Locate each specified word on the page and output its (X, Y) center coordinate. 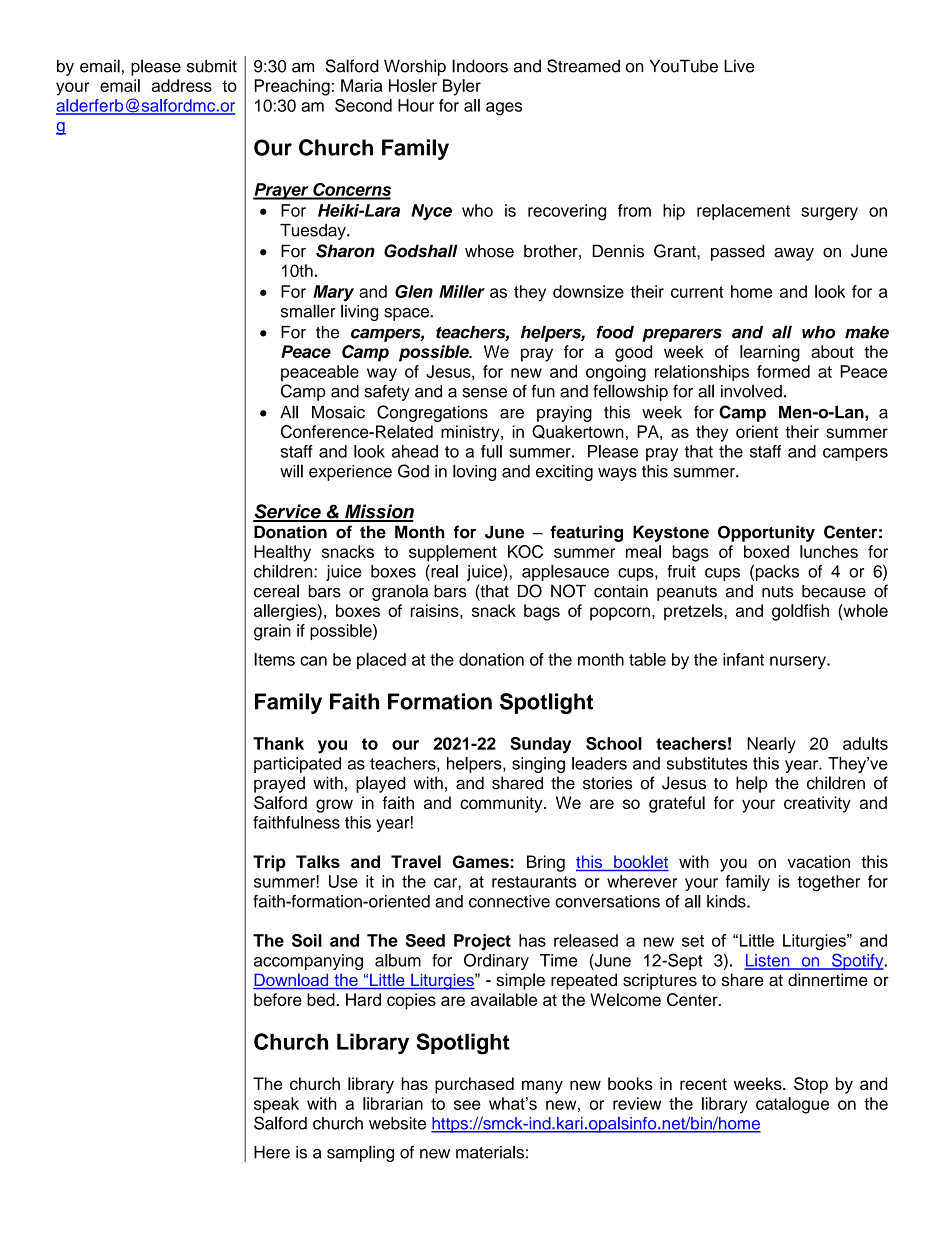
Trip (269, 863)
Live (739, 66)
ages (504, 109)
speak (276, 1105)
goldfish (800, 612)
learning (770, 353)
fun (543, 391)
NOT (568, 591)
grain (272, 632)
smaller (308, 311)
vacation (818, 861)
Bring (546, 863)
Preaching (292, 87)
